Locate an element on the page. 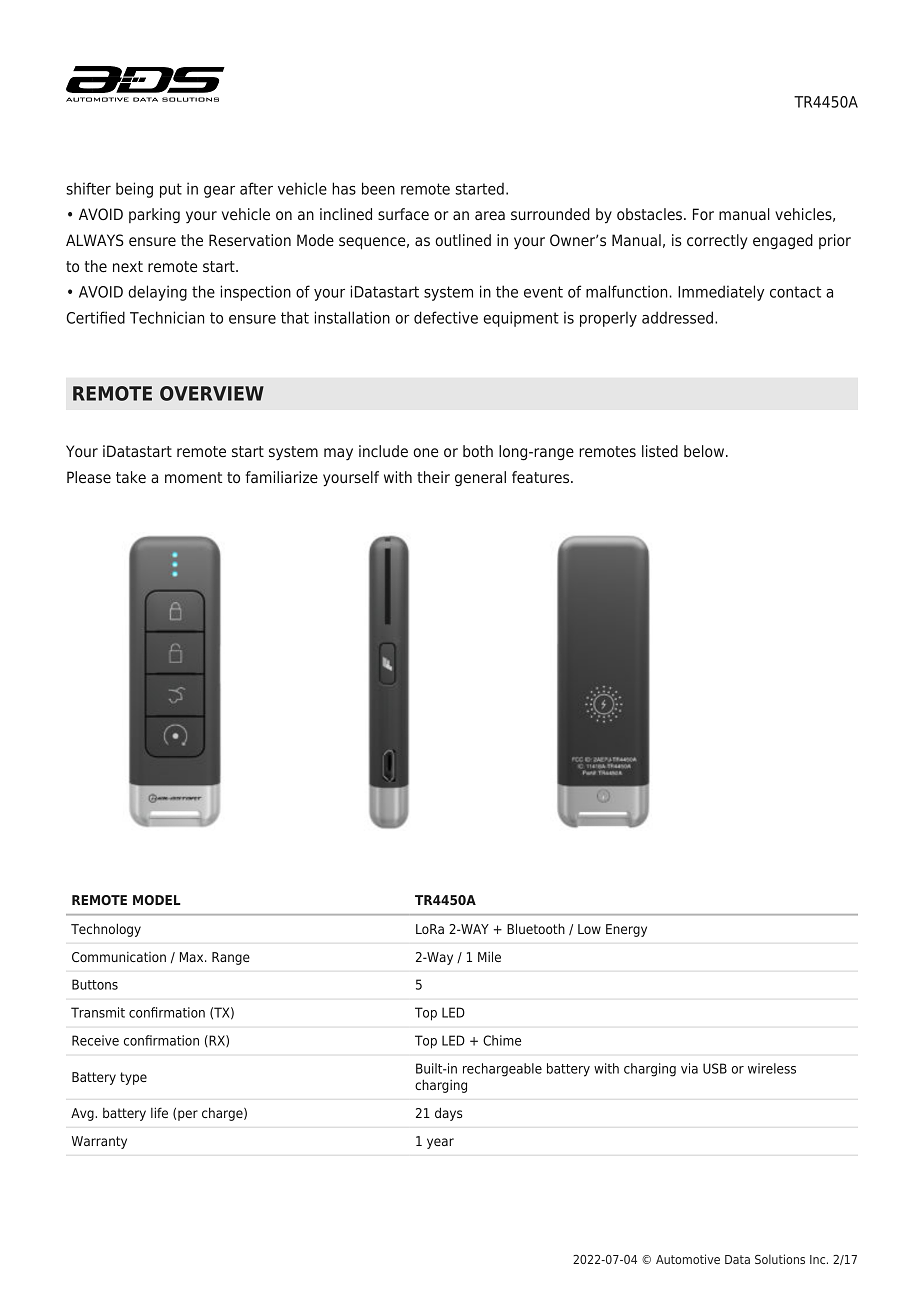  Warranty is located at coordinates (99, 1142).
